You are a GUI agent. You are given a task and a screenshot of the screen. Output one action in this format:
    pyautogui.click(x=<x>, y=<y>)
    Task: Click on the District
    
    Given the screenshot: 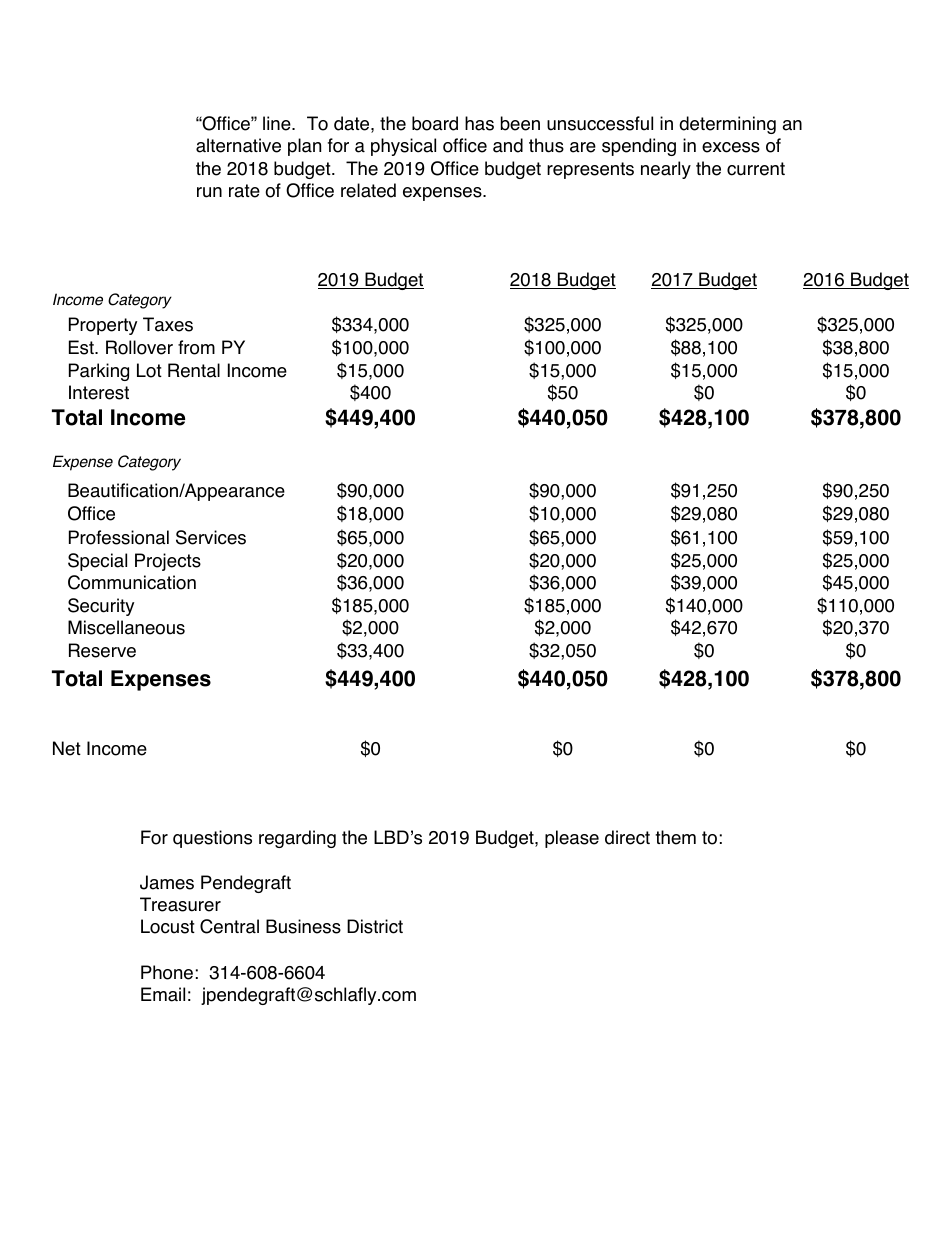 What is the action you would take?
    pyautogui.click(x=375, y=926)
